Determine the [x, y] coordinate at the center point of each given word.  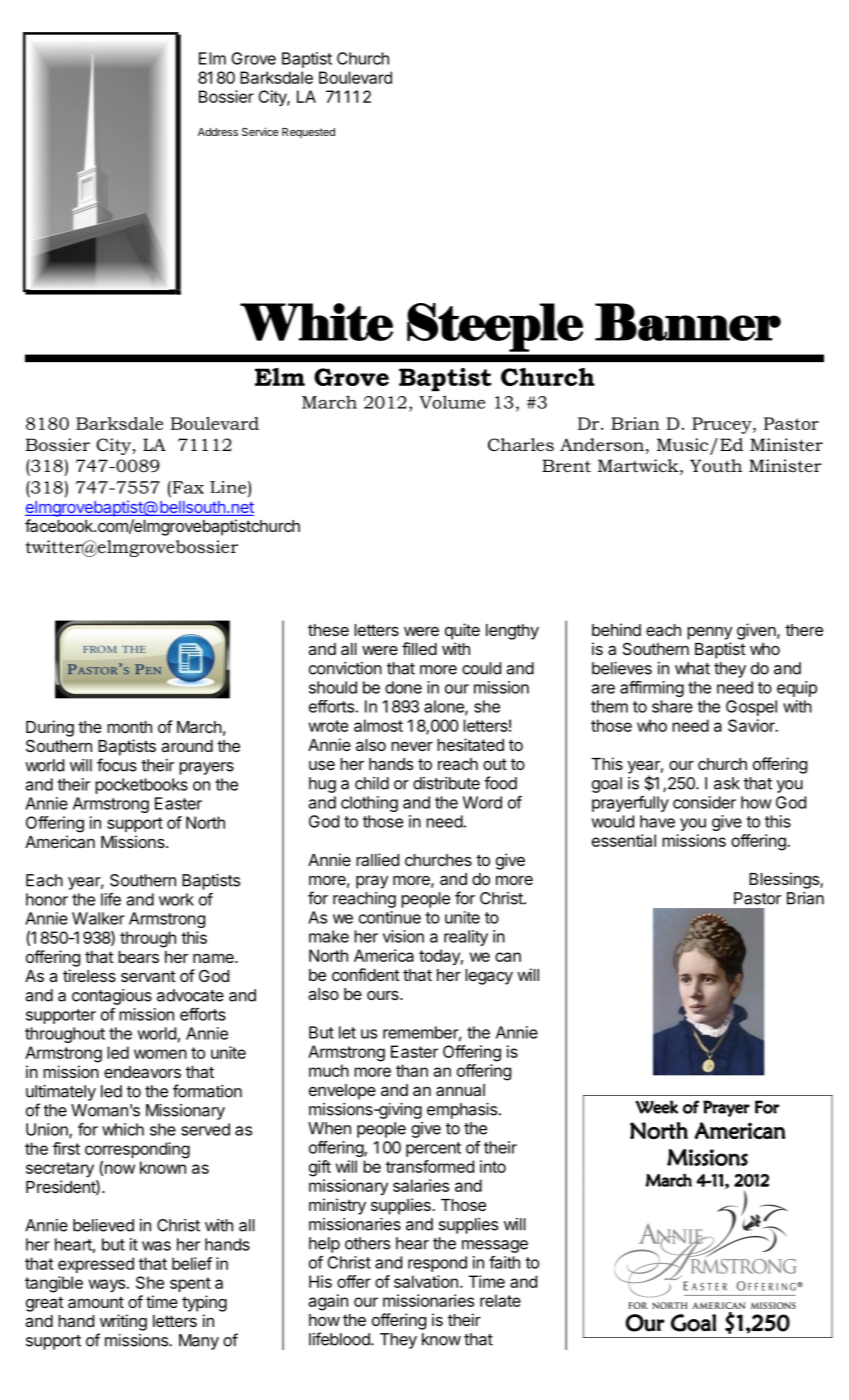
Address [218, 132]
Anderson [602, 445]
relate [500, 1300]
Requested [308, 133]
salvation [426, 1281]
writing [123, 1322]
